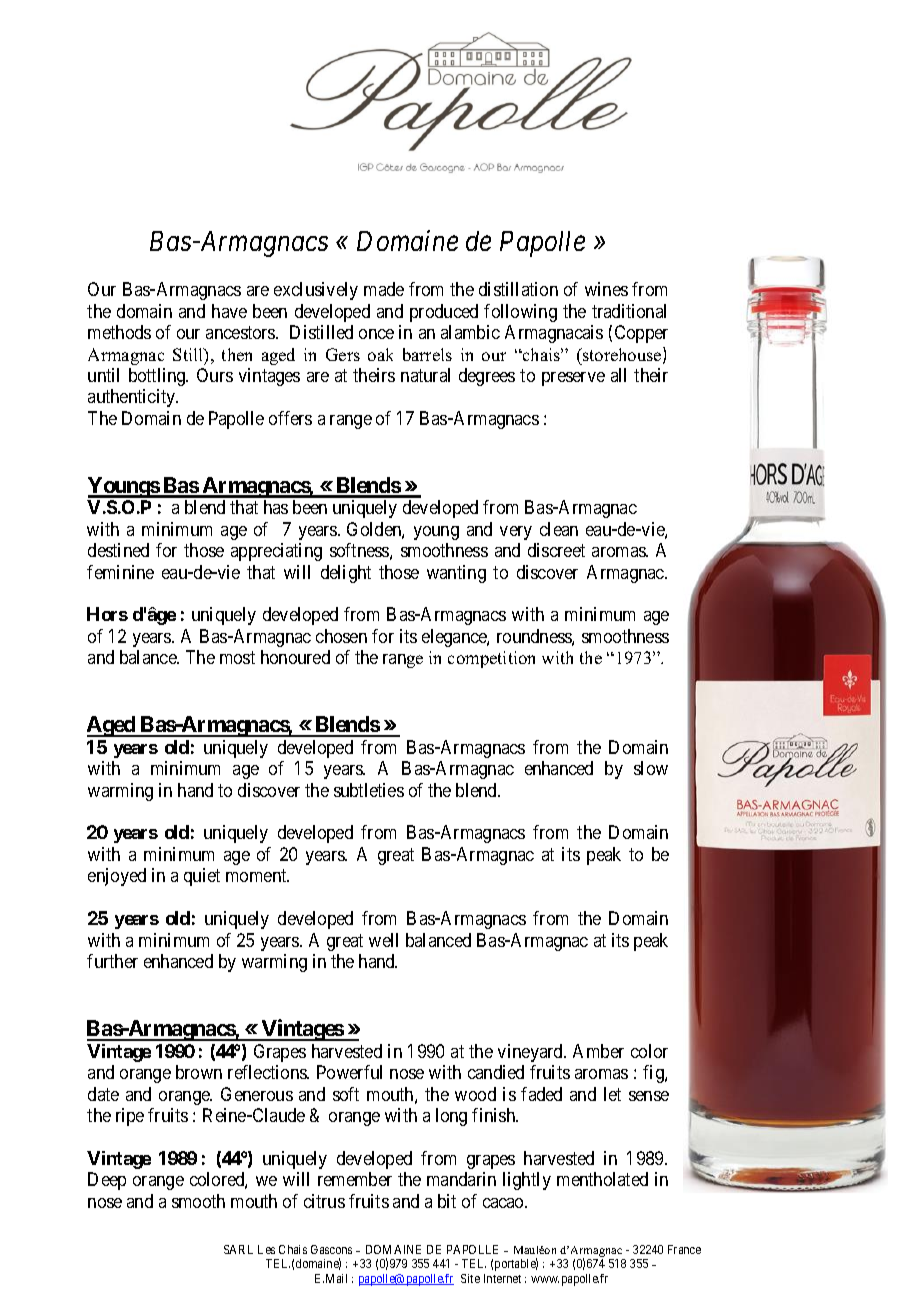  What do you see at coordinates (629, 311) in the screenshot?
I see `traditional` at bounding box center [629, 311].
